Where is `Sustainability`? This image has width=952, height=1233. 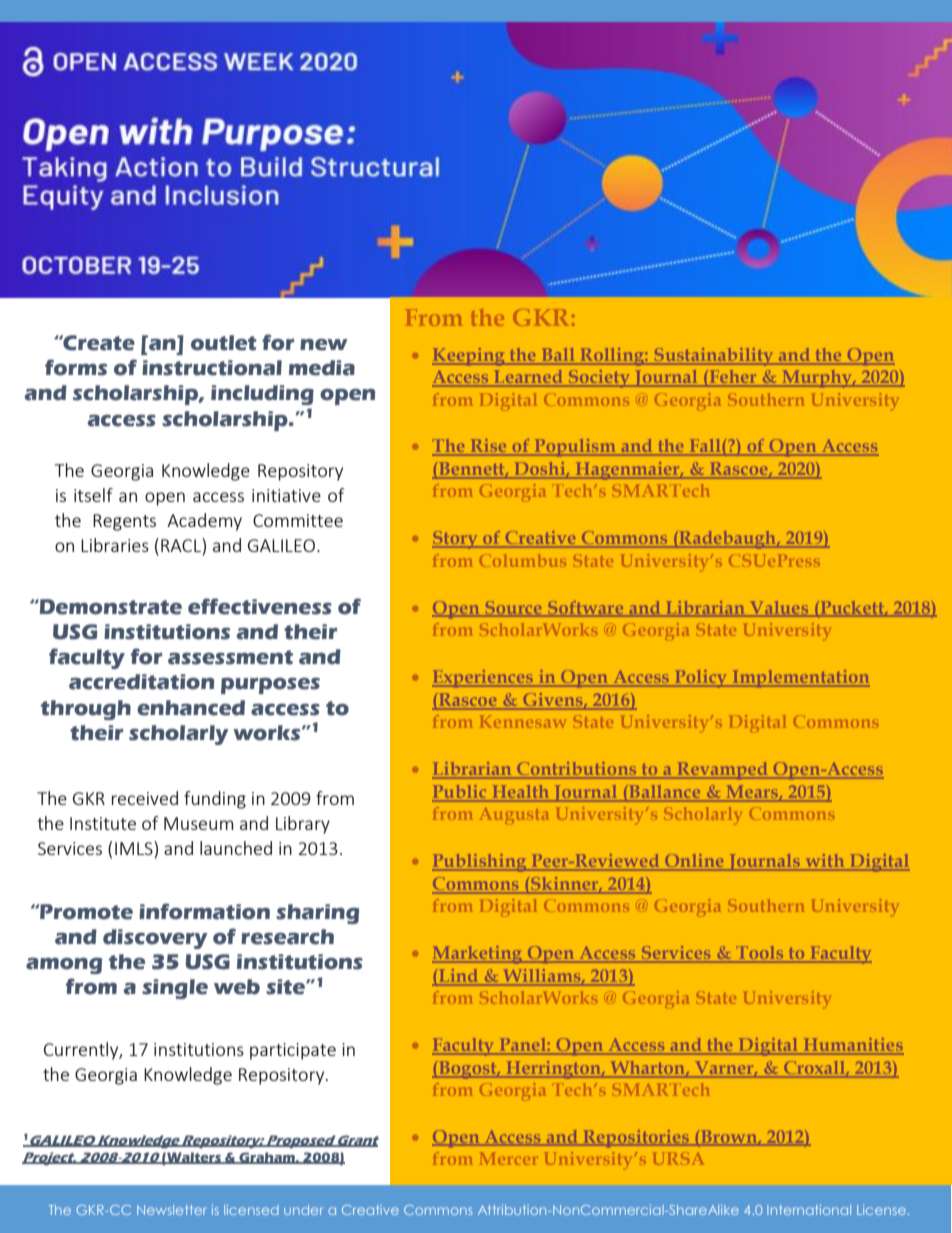
Sustainability is located at coordinates (714, 357).
